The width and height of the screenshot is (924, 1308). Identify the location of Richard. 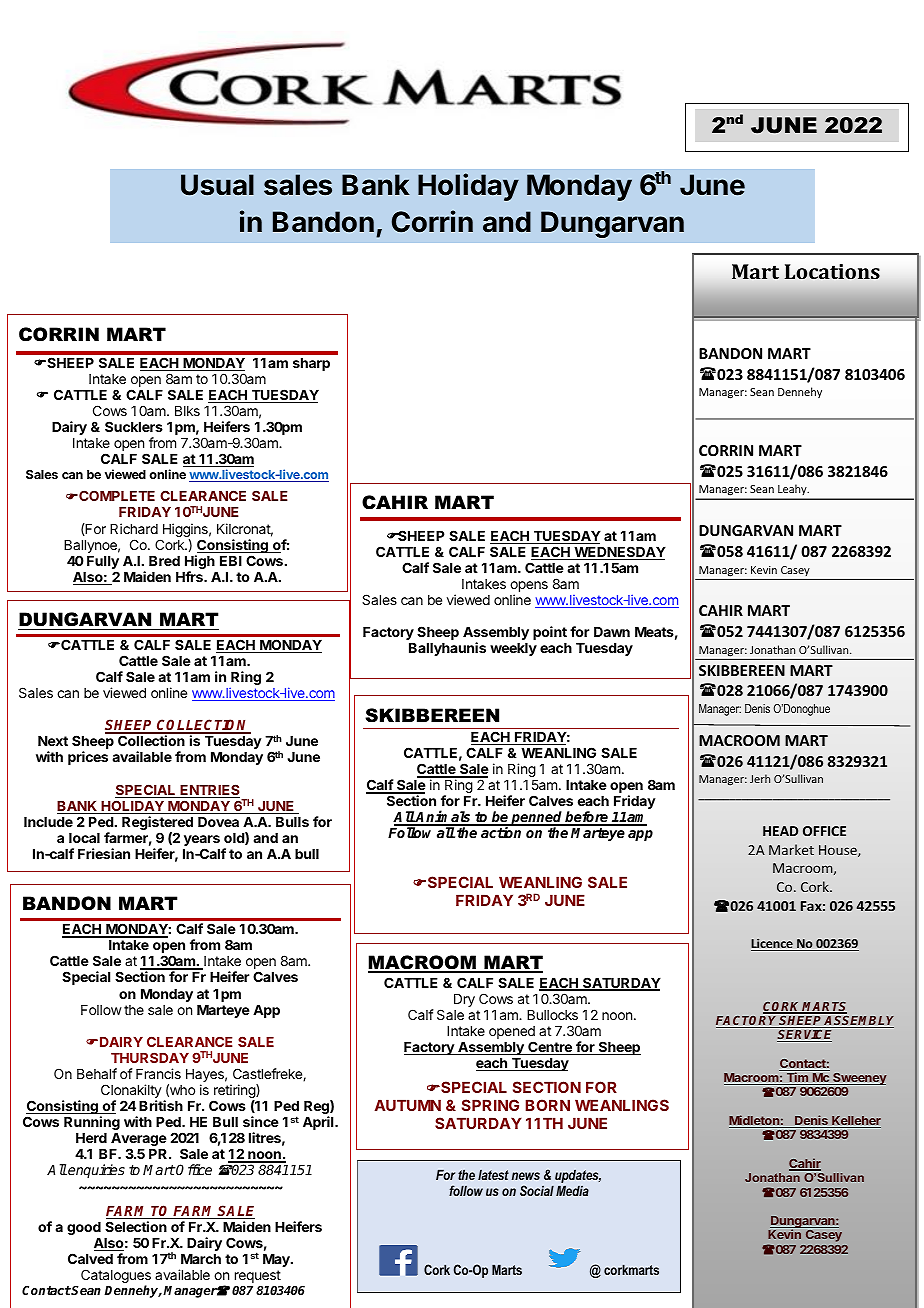
(134, 528).
